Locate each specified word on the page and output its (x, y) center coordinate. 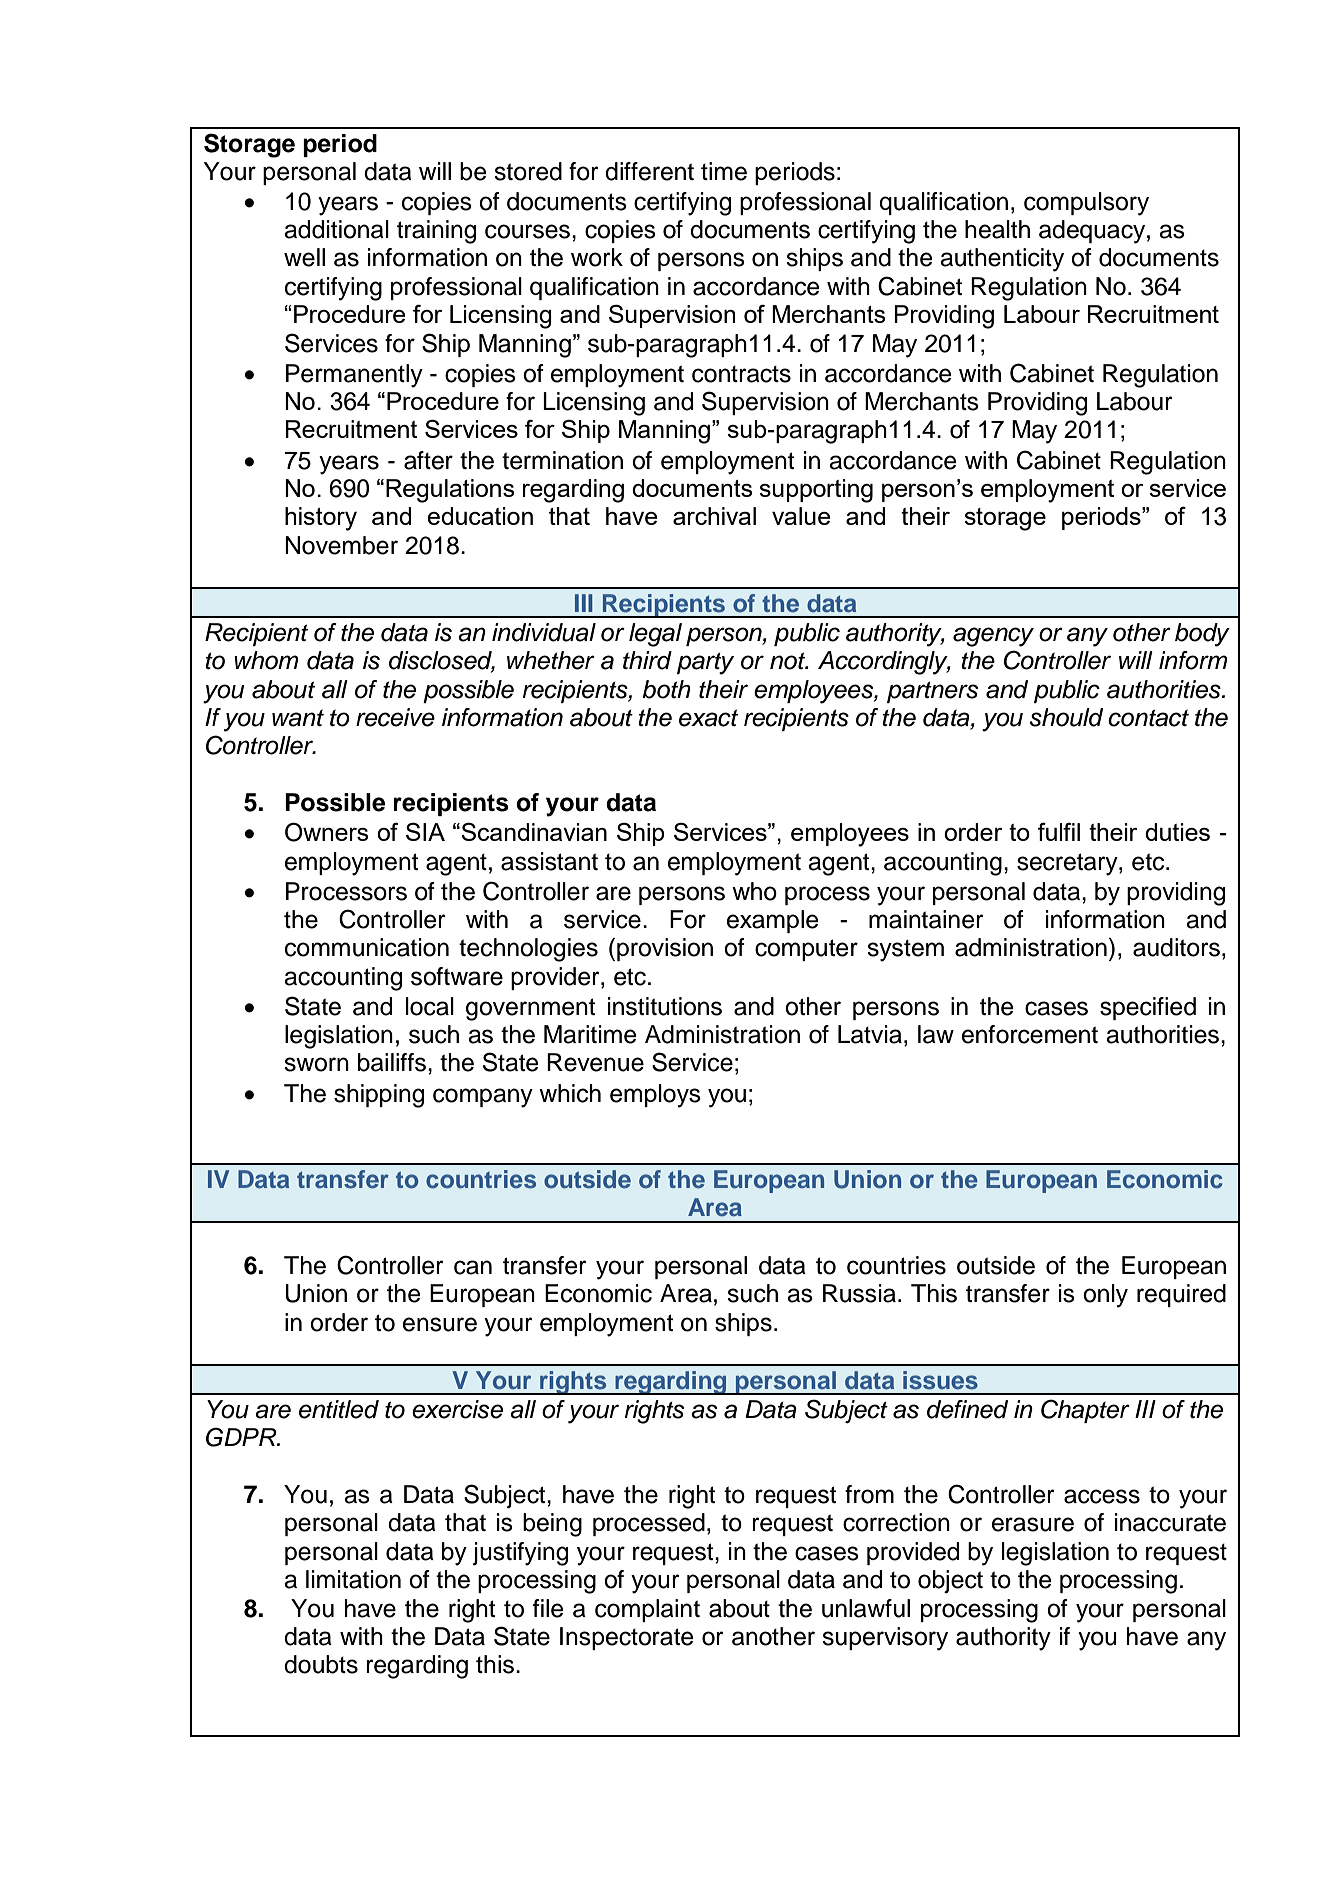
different (649, 171)
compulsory (1086, 204)
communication (367, 947)
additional (336, 229)
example (773, 921)
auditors (1176, 947)
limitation (353, 1579)
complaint (647, 1610)
